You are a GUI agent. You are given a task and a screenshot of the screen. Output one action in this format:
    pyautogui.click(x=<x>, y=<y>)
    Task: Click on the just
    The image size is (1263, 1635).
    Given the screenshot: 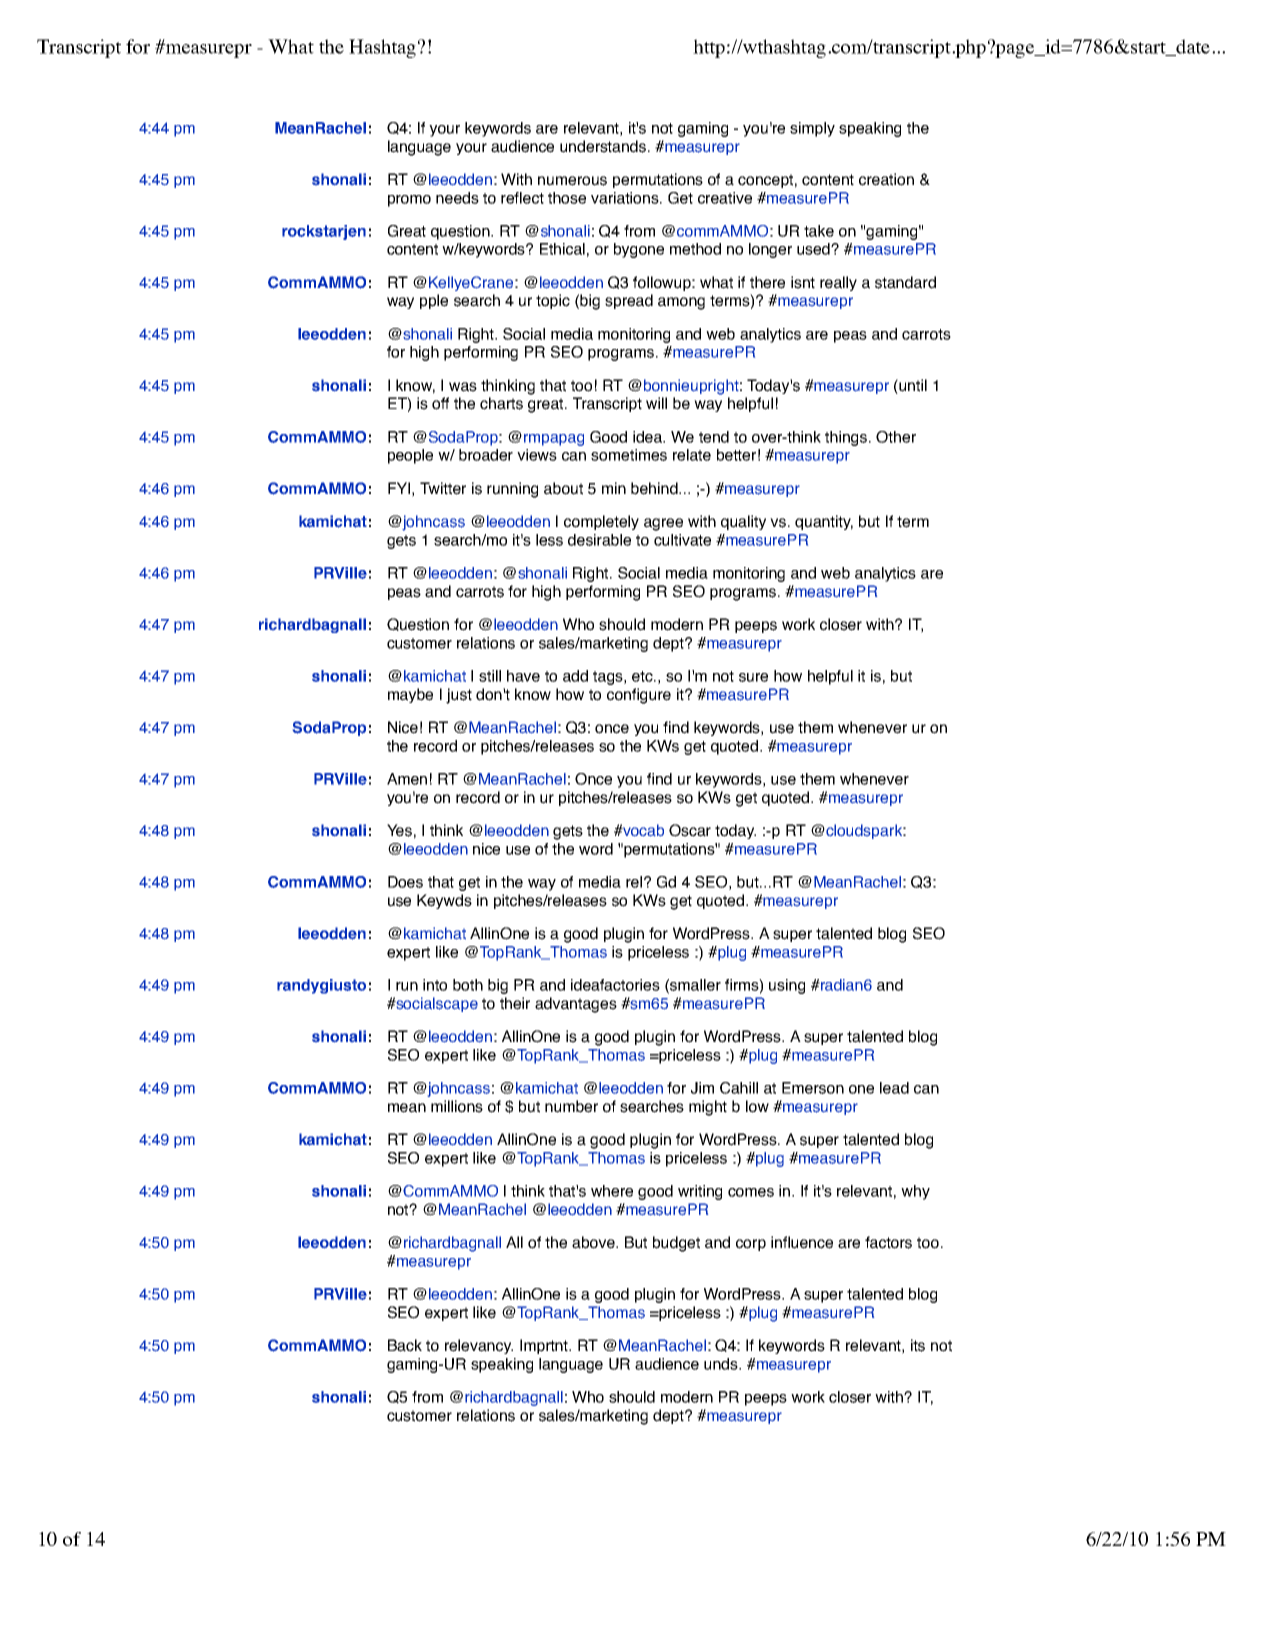 What is the action you would take?
    pyautogui.click(x=459, y=696)
